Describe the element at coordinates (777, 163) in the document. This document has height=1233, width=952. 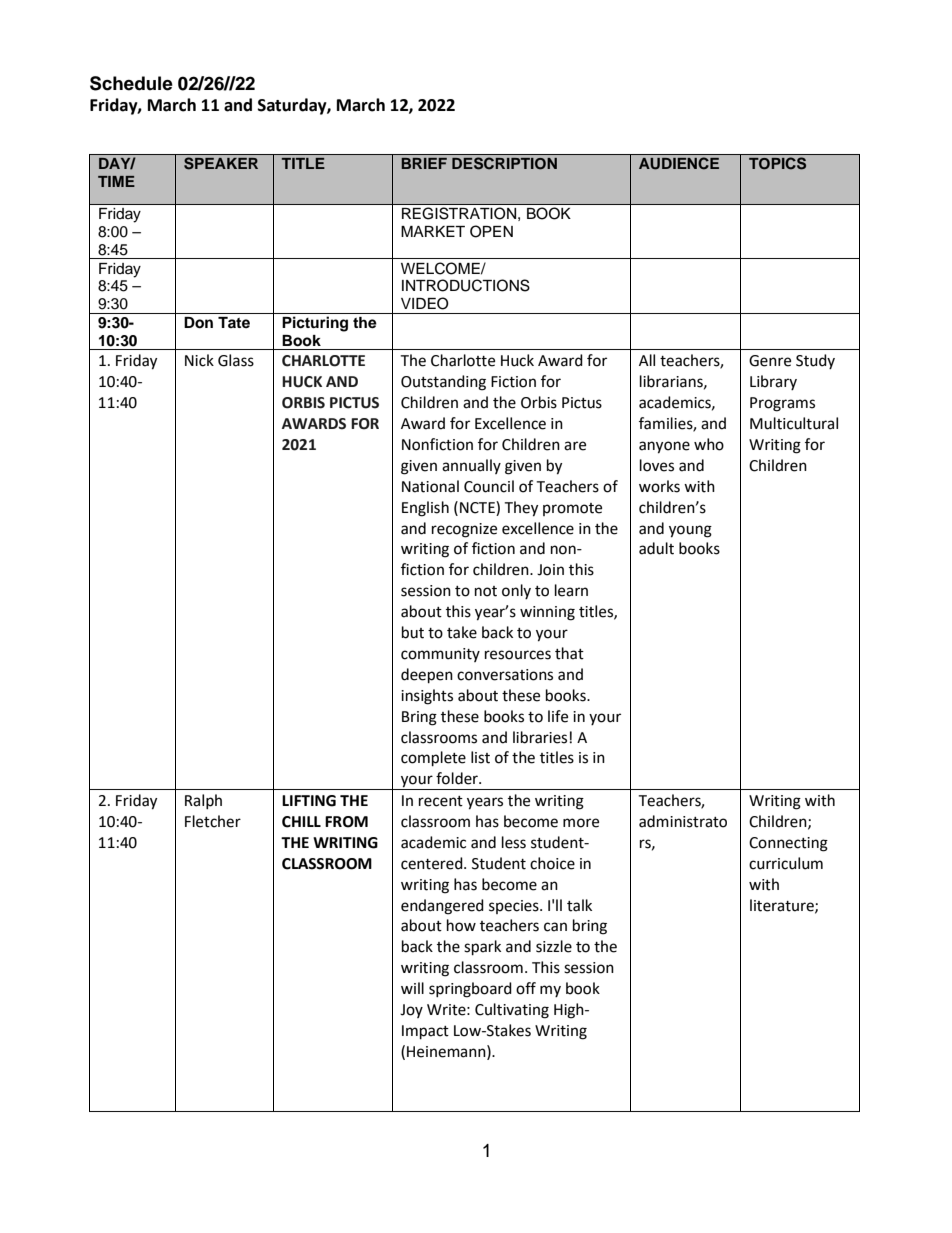
I see `TOPICS` at that location.
